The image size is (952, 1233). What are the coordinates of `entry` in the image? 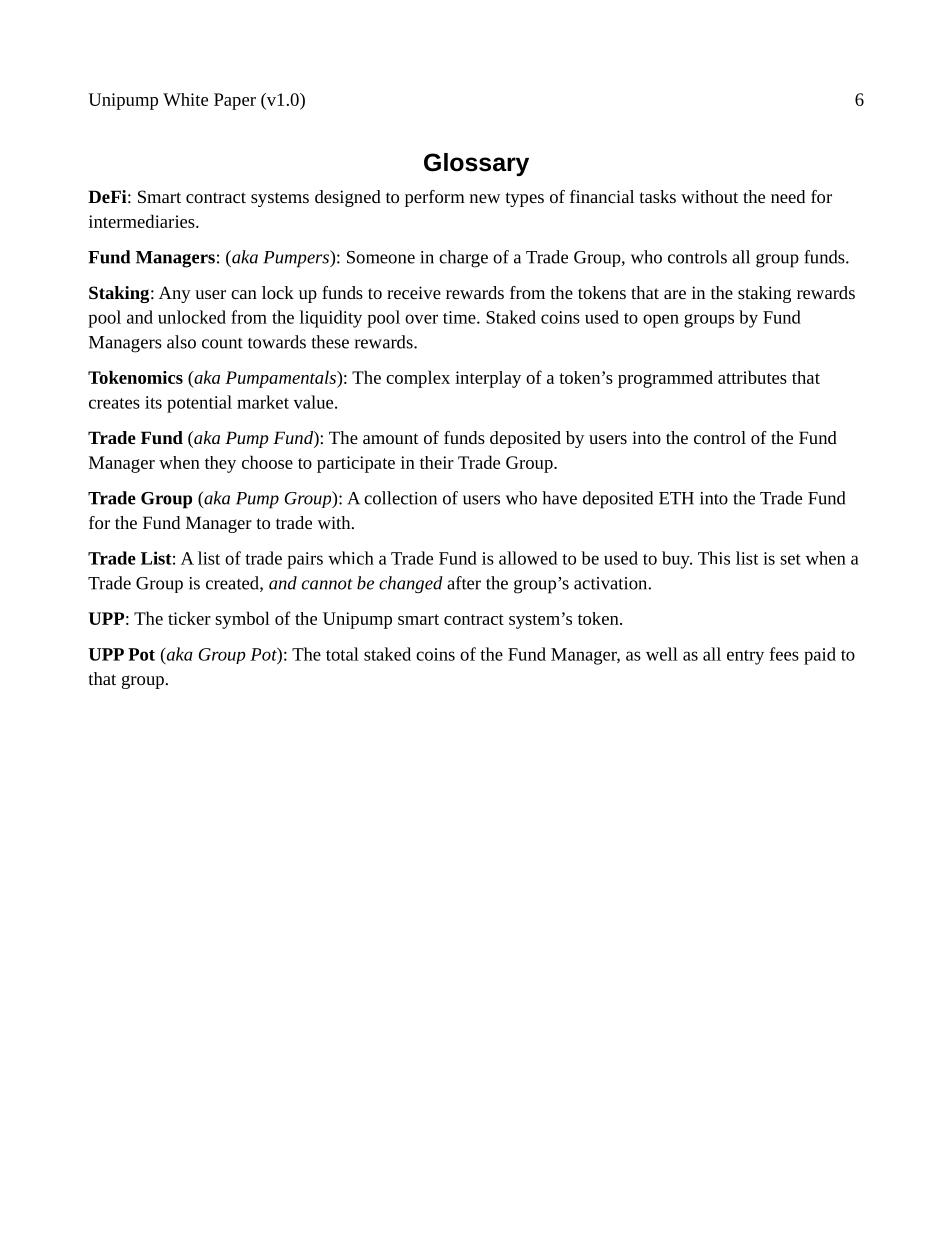 It's located at (745, 657).
